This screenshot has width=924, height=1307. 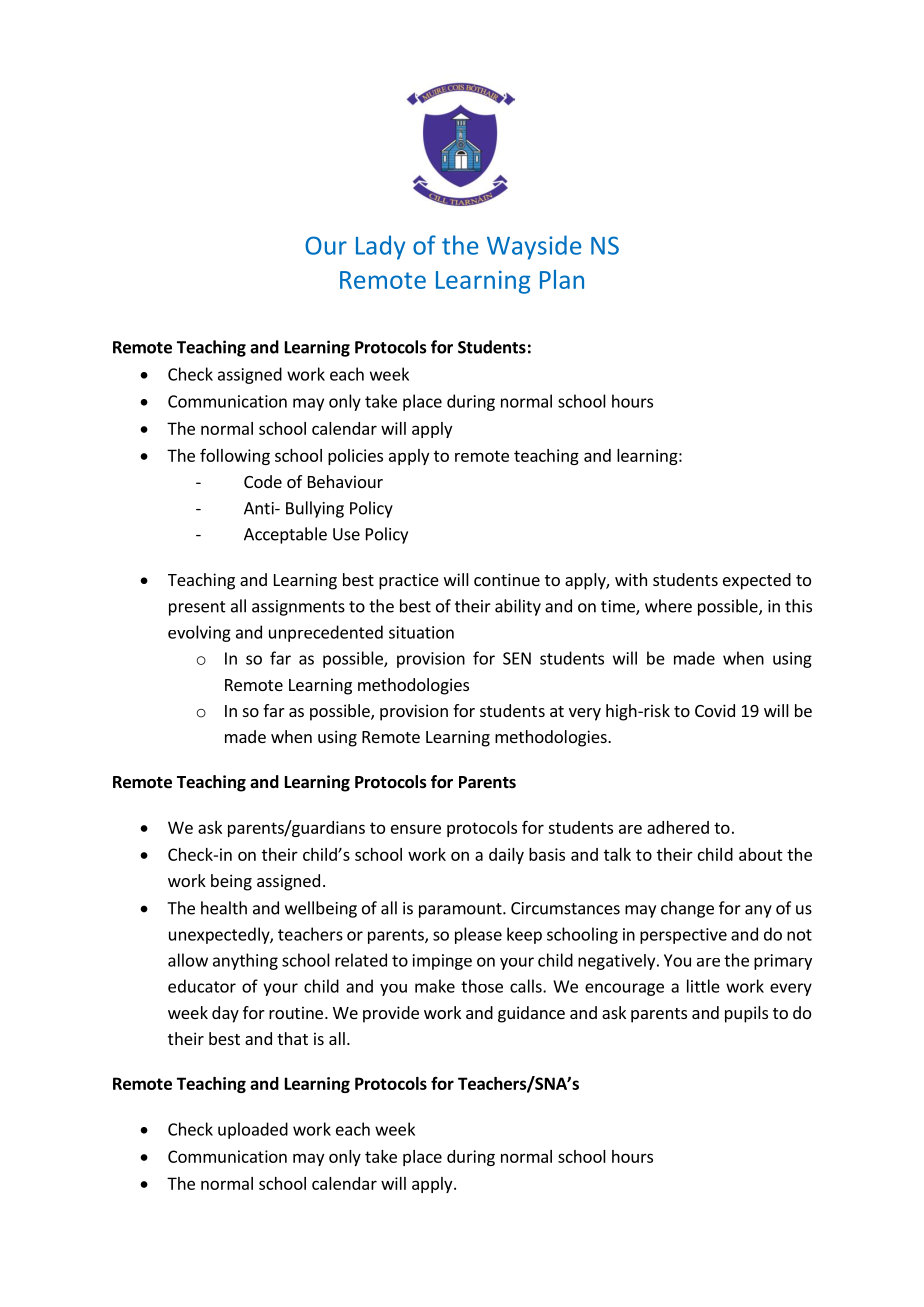 I want to click on uploaded, so click(x=253, y=1130).
